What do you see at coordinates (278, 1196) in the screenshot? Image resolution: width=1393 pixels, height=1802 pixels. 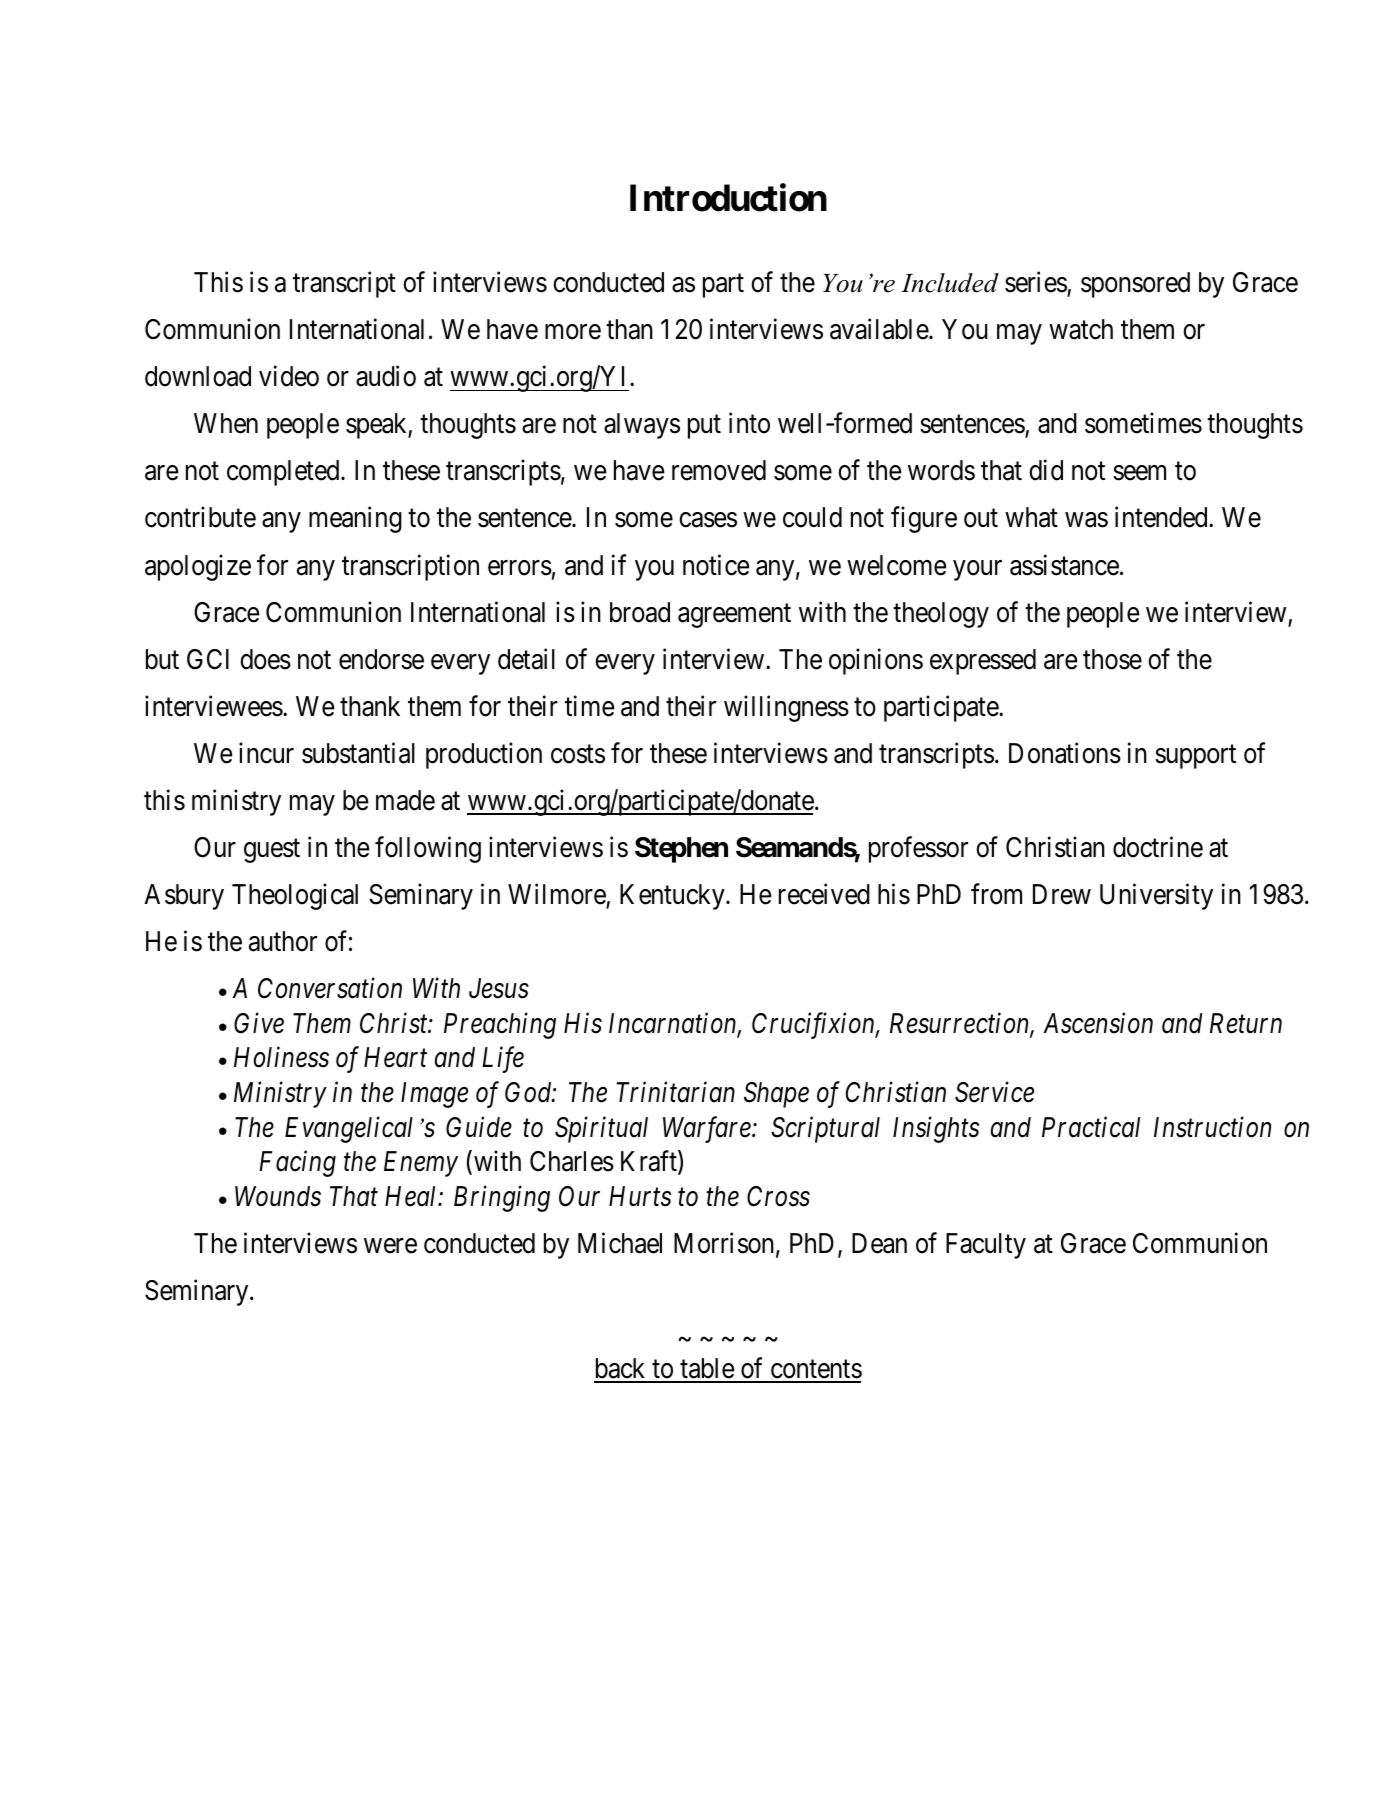 I see `Wounds` at bounding box center [278, 1196].
